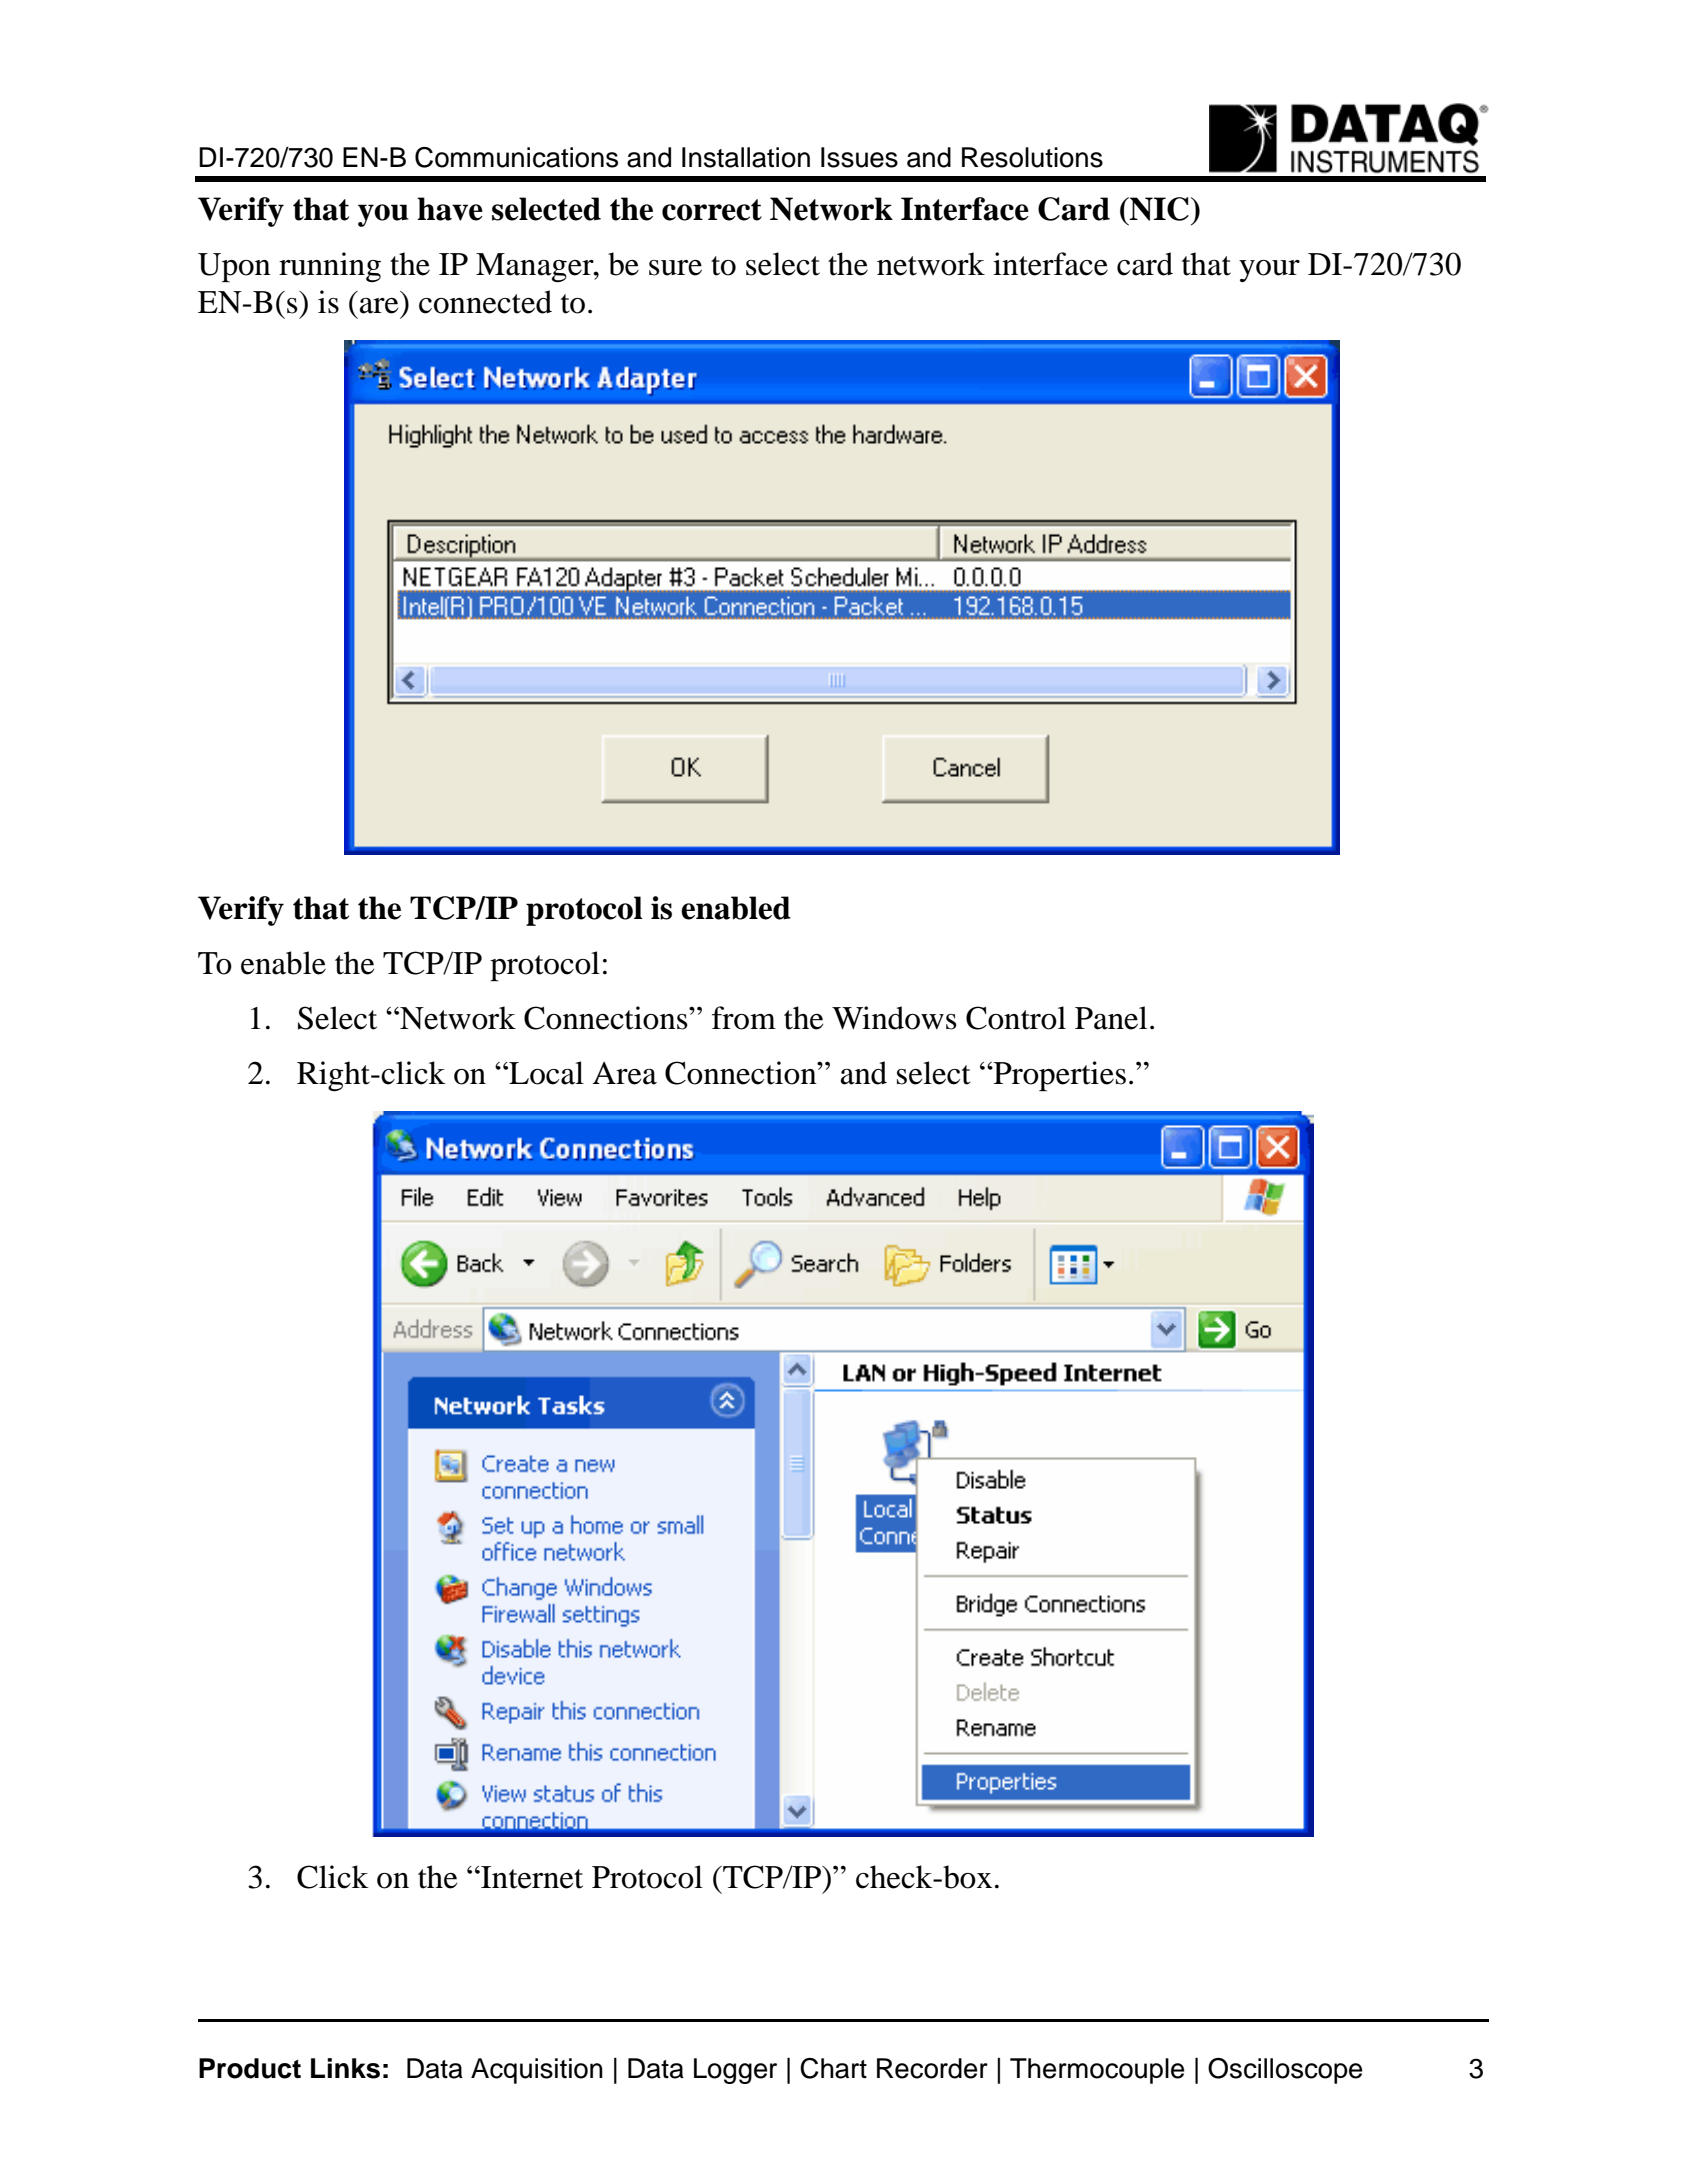 The height and width of the screenshot is (2177, 1682). I want to click on Thermocouple, so click(1097, 2071).
